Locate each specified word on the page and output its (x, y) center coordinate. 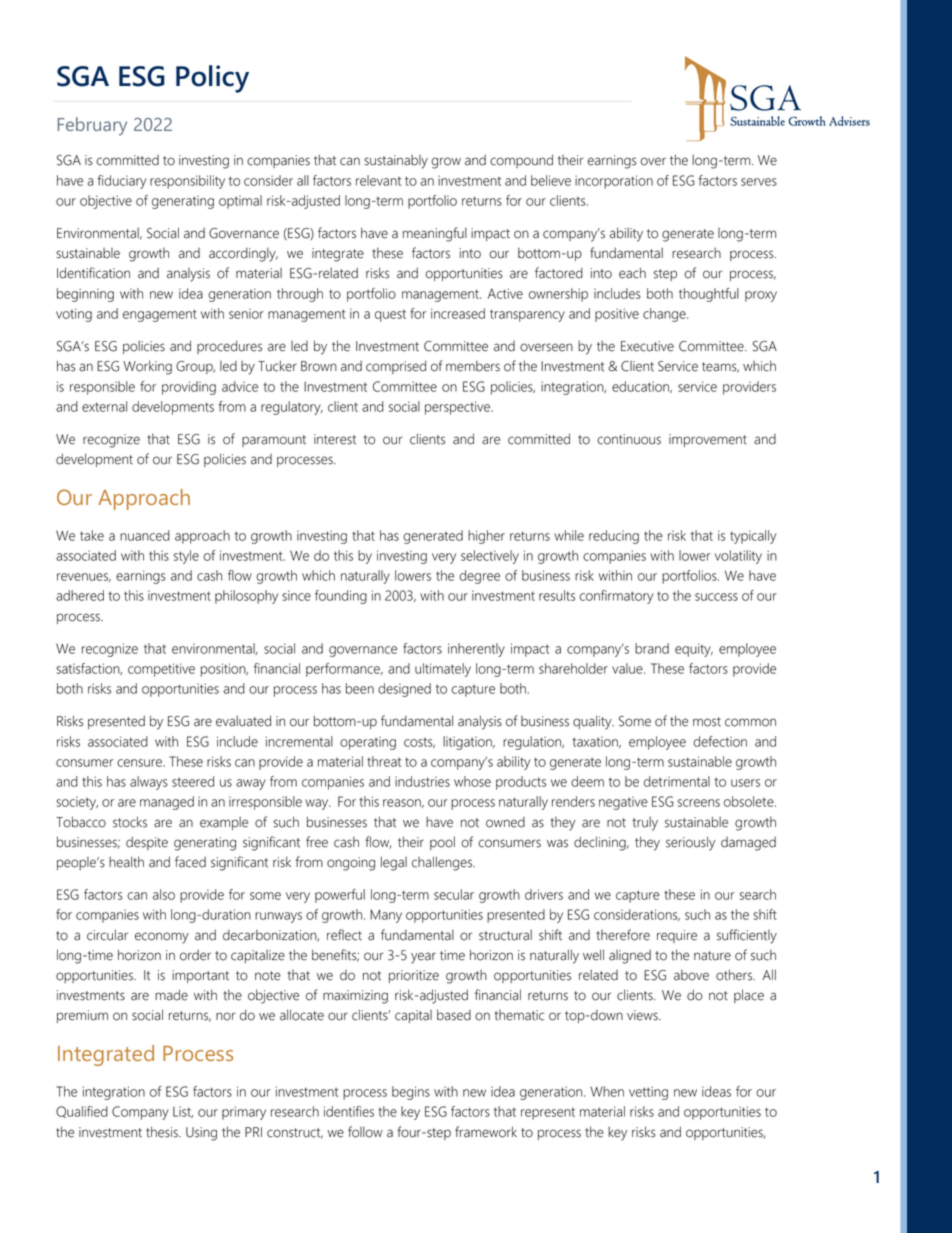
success (716, 597)
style (186, 557)
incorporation (614, 182)
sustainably (396, 162)
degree (479, 577)
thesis (163, 1132)
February (92, 126)
